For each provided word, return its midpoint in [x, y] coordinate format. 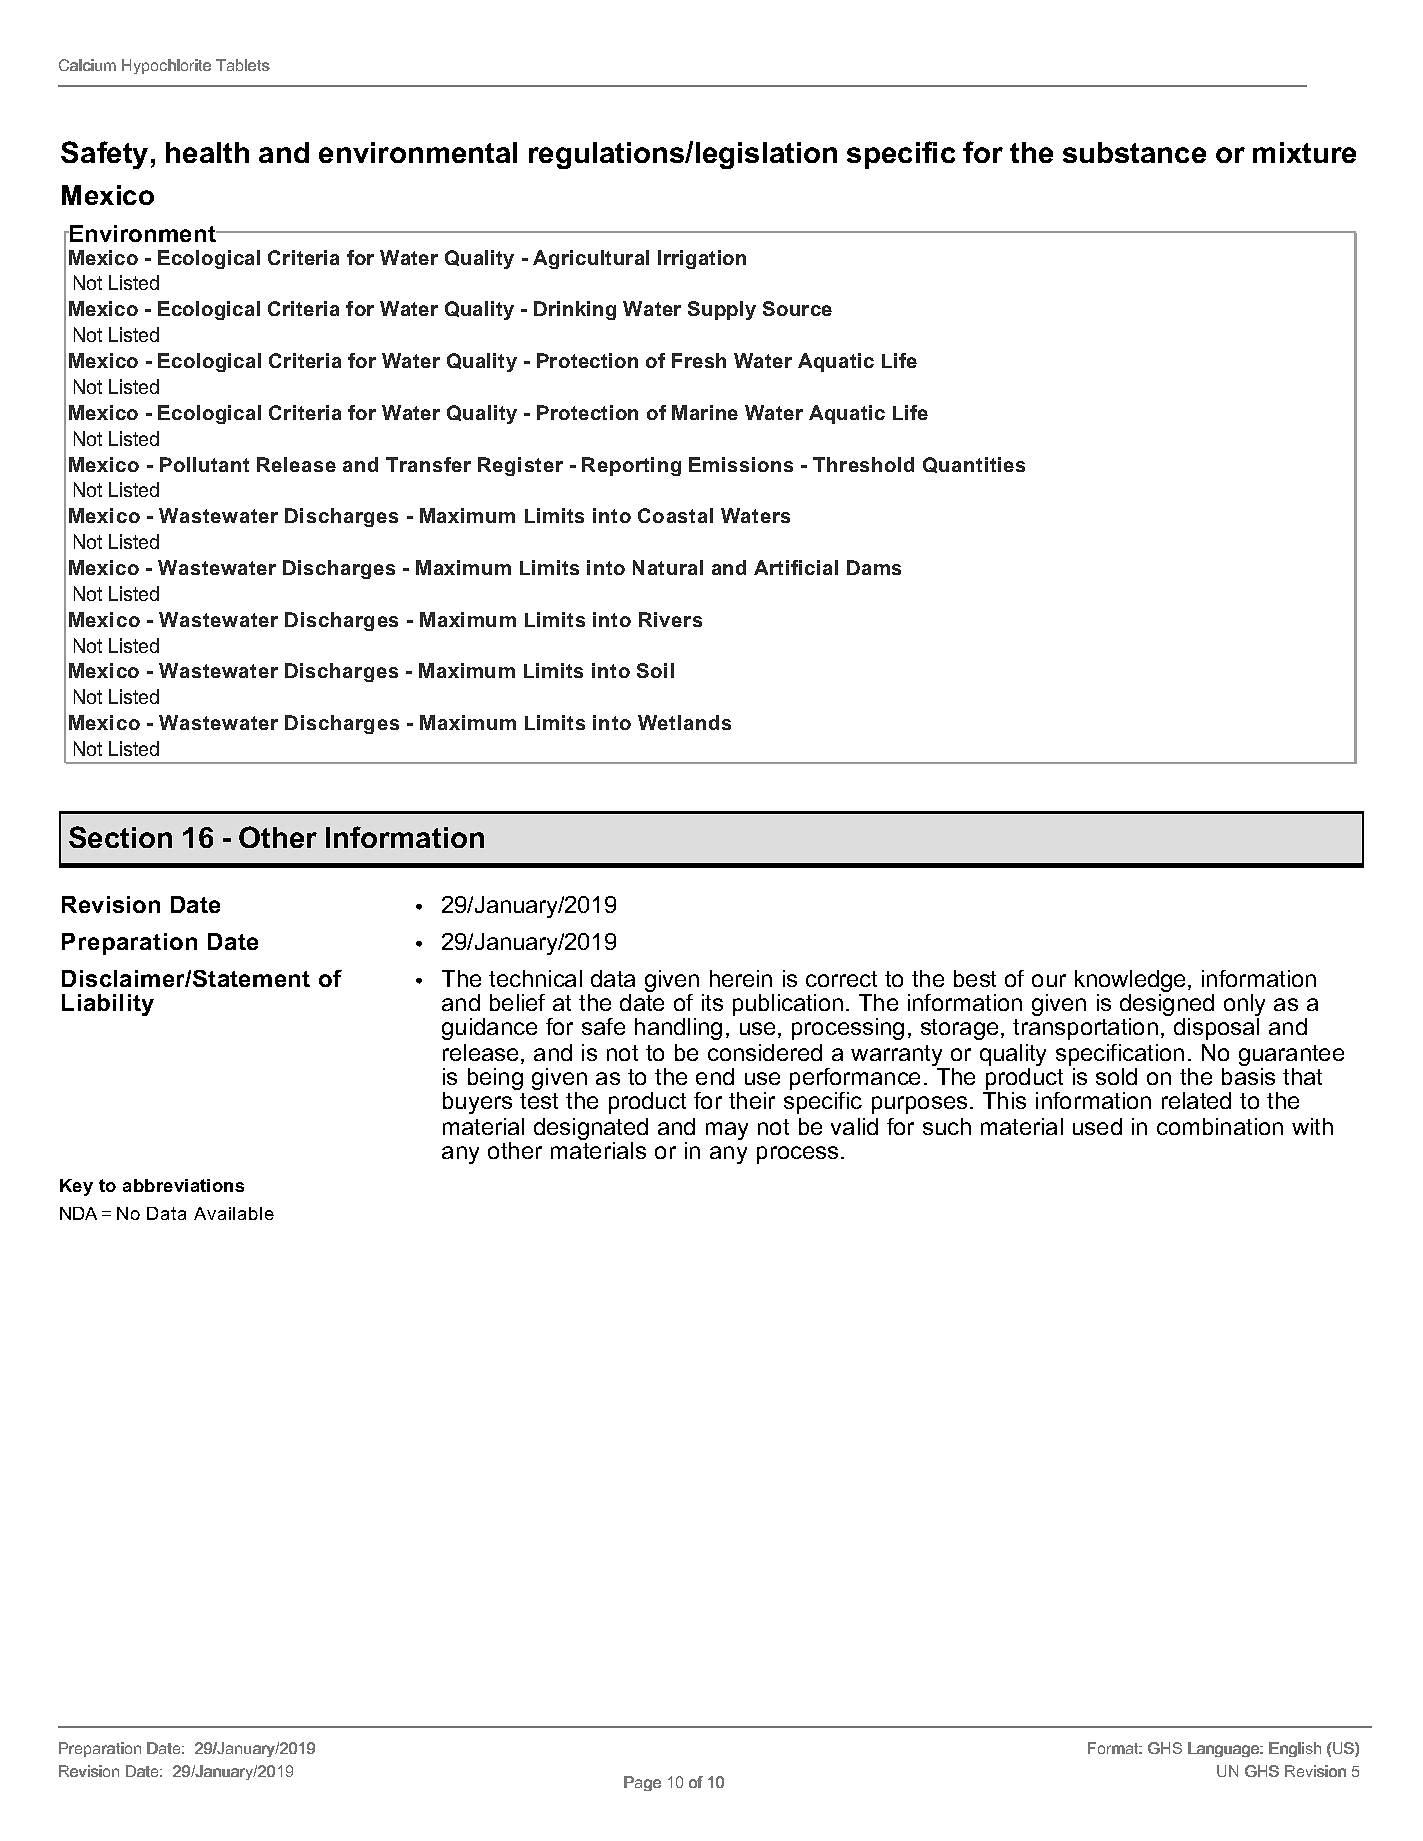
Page [642, 1783]
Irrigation [702, 259]
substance [1134, 152]
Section [120, 837]
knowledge [1130, 982]
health [207, 152]
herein [741, 978]
